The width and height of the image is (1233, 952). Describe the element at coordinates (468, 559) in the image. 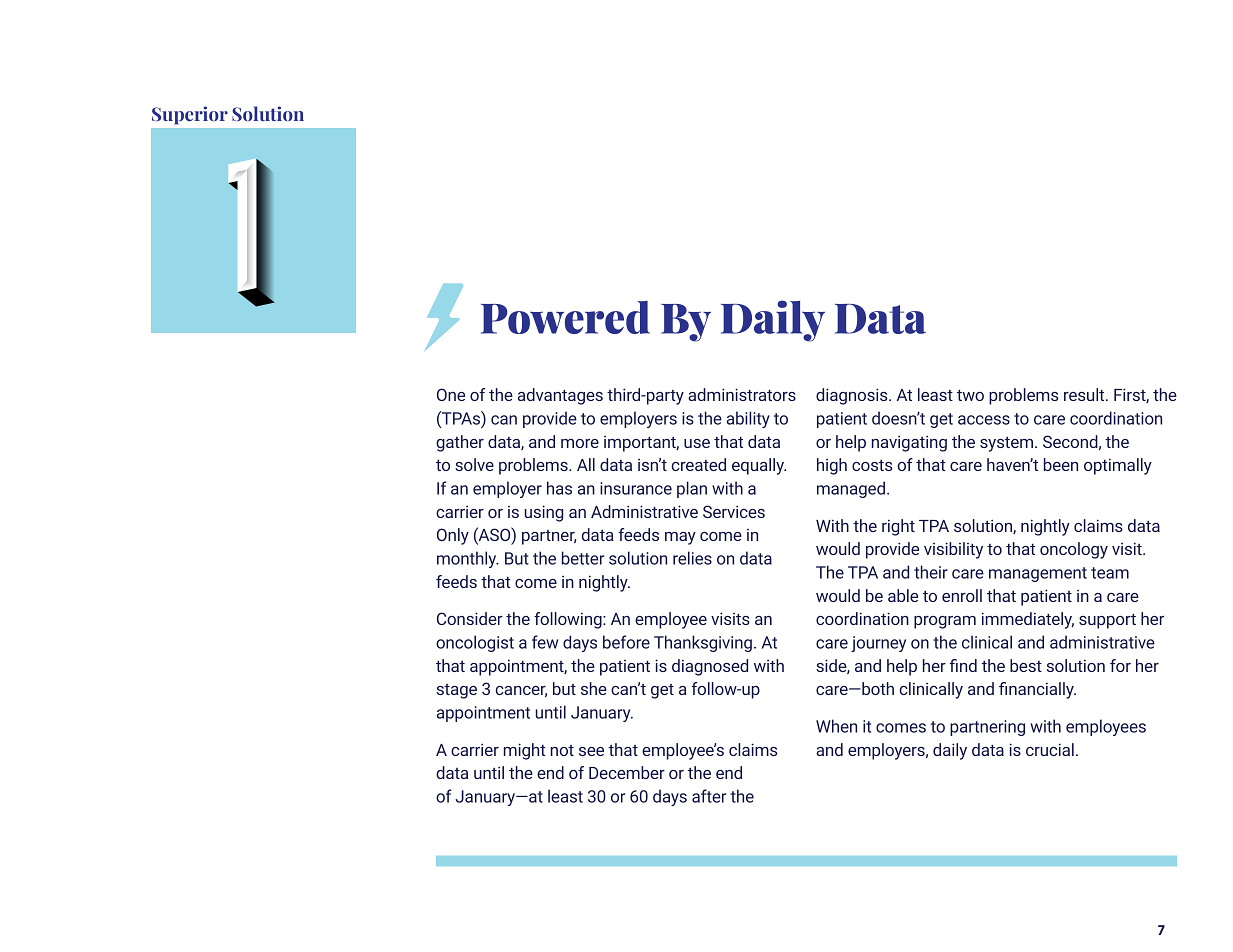

I see `monthly` at that location.
